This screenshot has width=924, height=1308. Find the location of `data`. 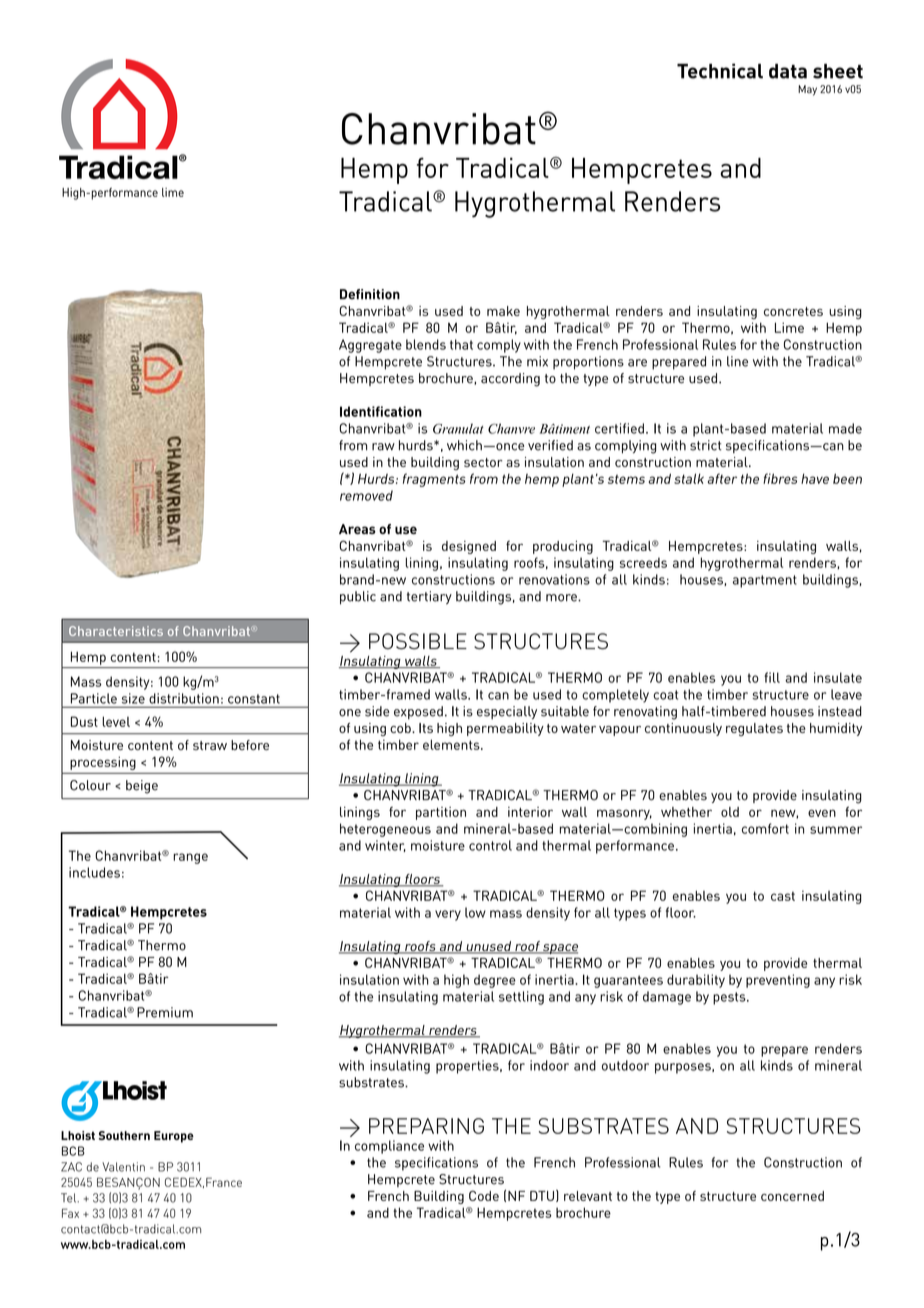

data is located at coordinates (788, 71).
